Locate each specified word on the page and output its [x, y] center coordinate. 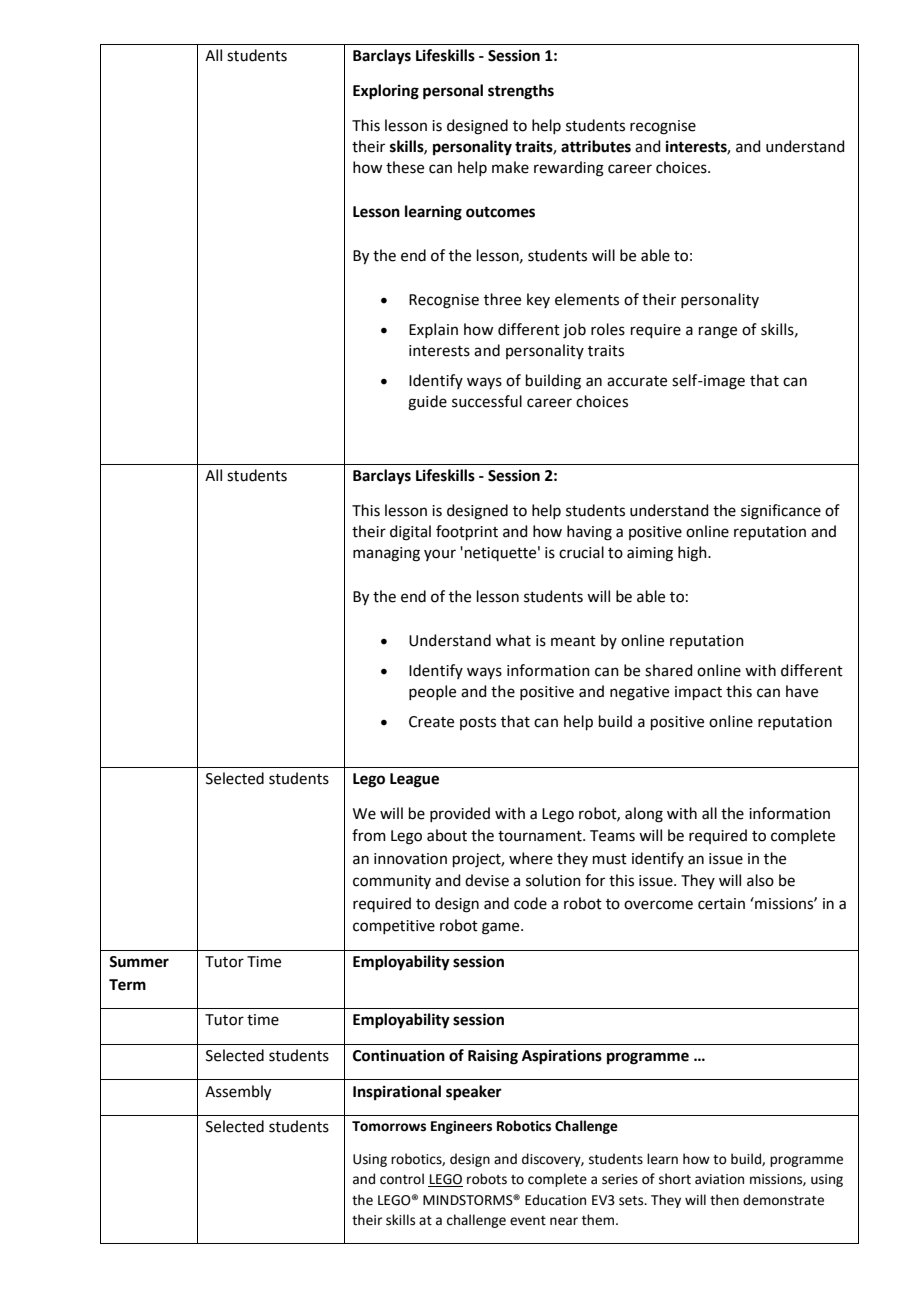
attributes [596, 146]
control [402, 1179]
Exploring [386, 92]
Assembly [238, 1093]
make [510, 167]
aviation [719, 1179]
